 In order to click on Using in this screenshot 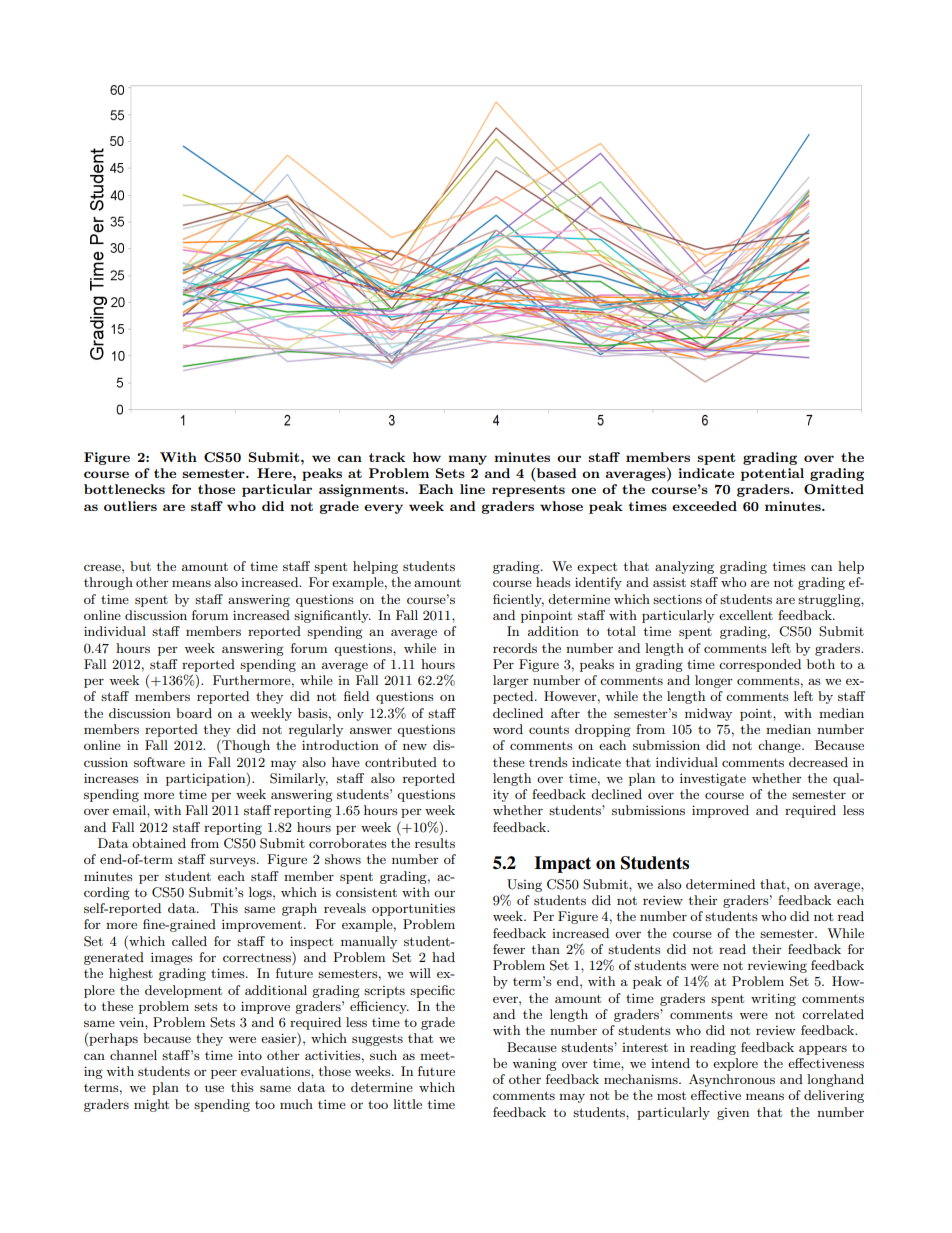, I will do `click(524, 885)`.
